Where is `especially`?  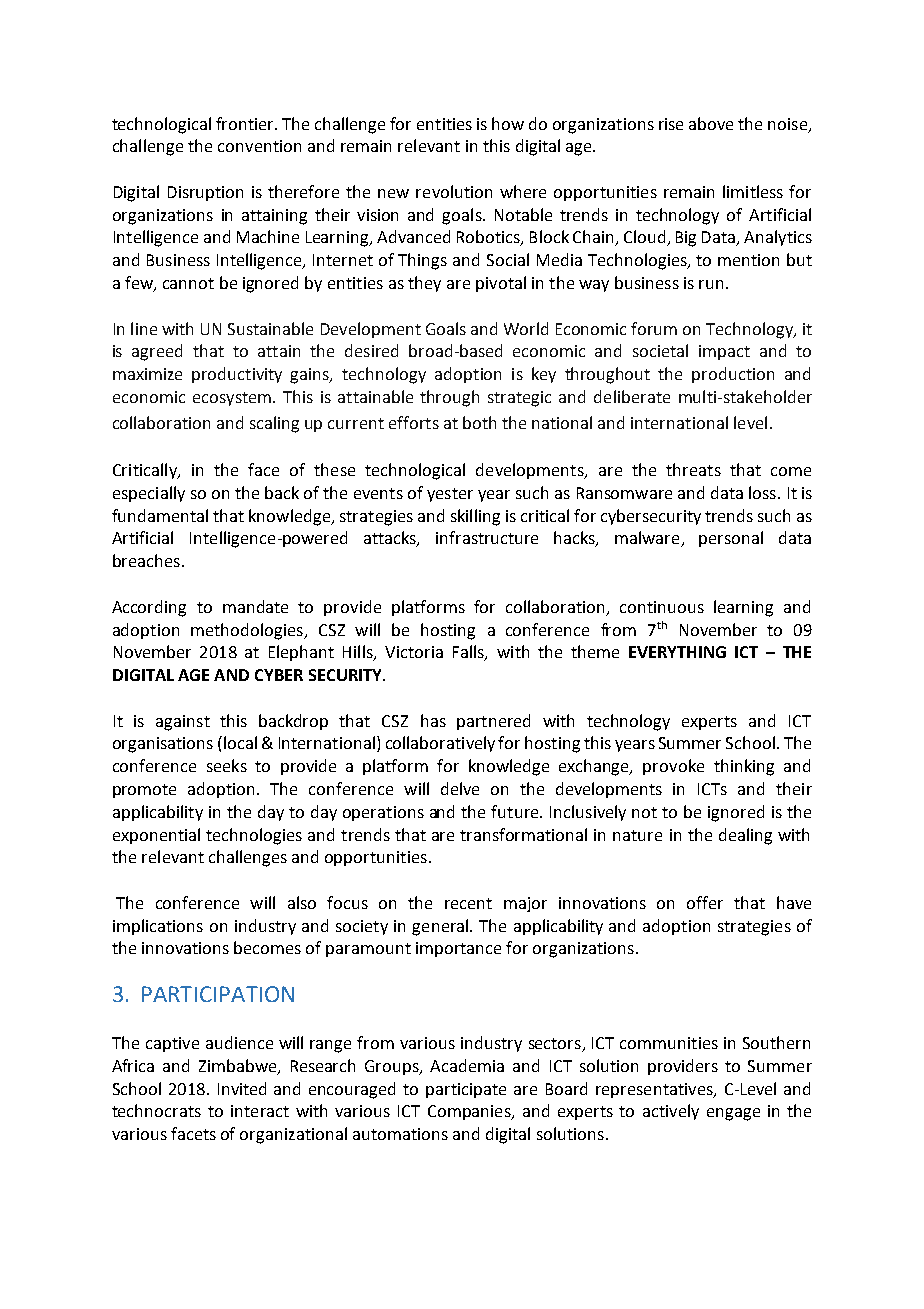
especially is located at coordinates (149, 494).
